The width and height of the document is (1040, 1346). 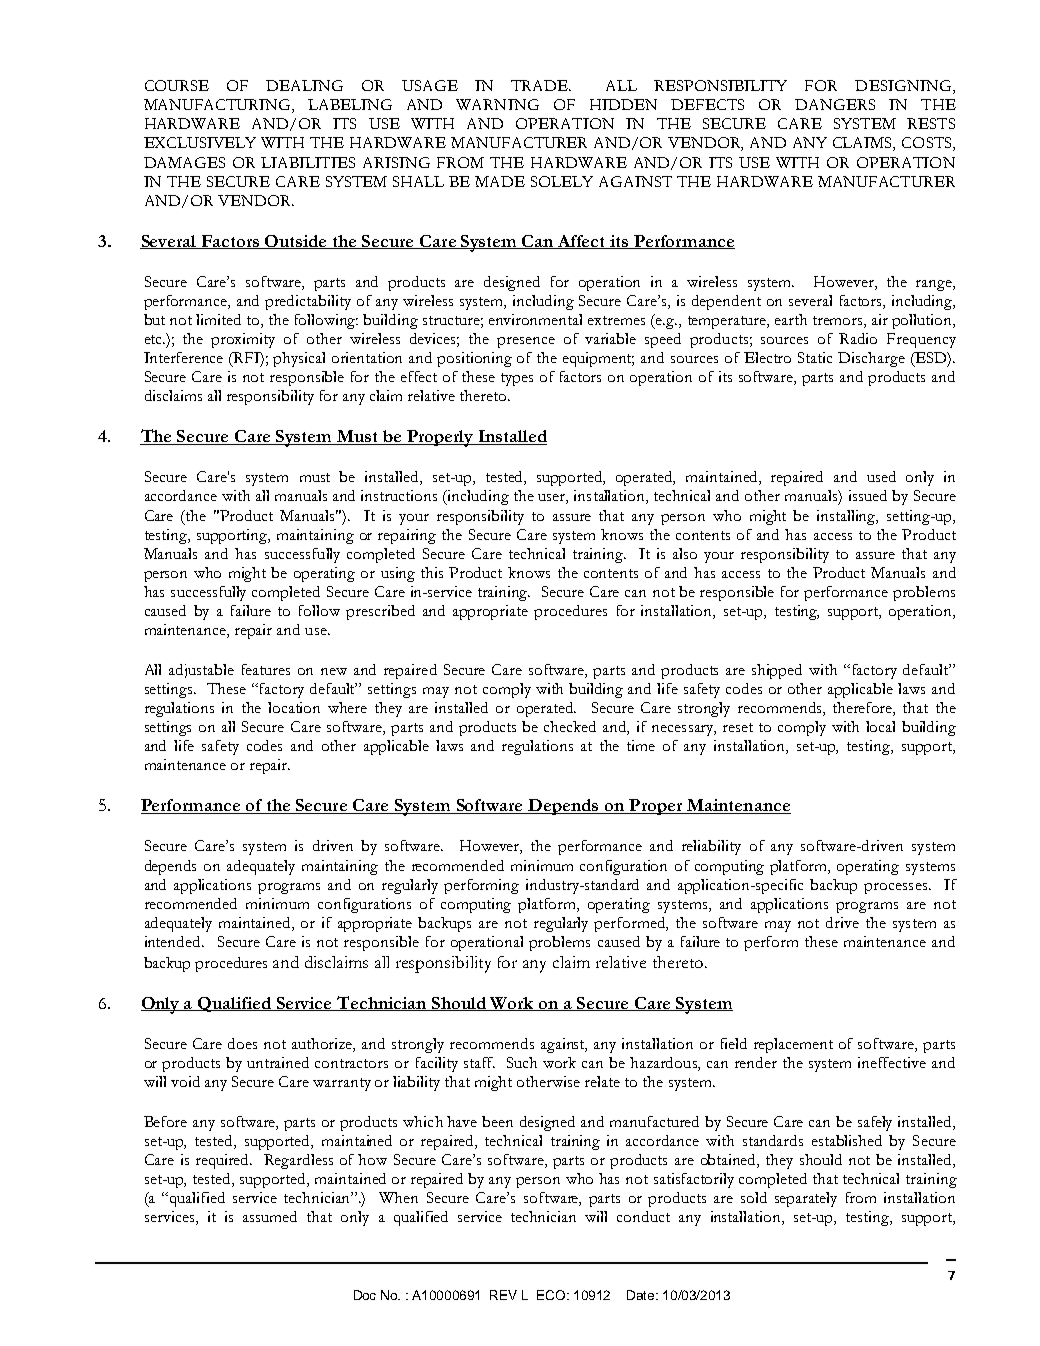 I want to click on local, so click(x=880, y=726).
